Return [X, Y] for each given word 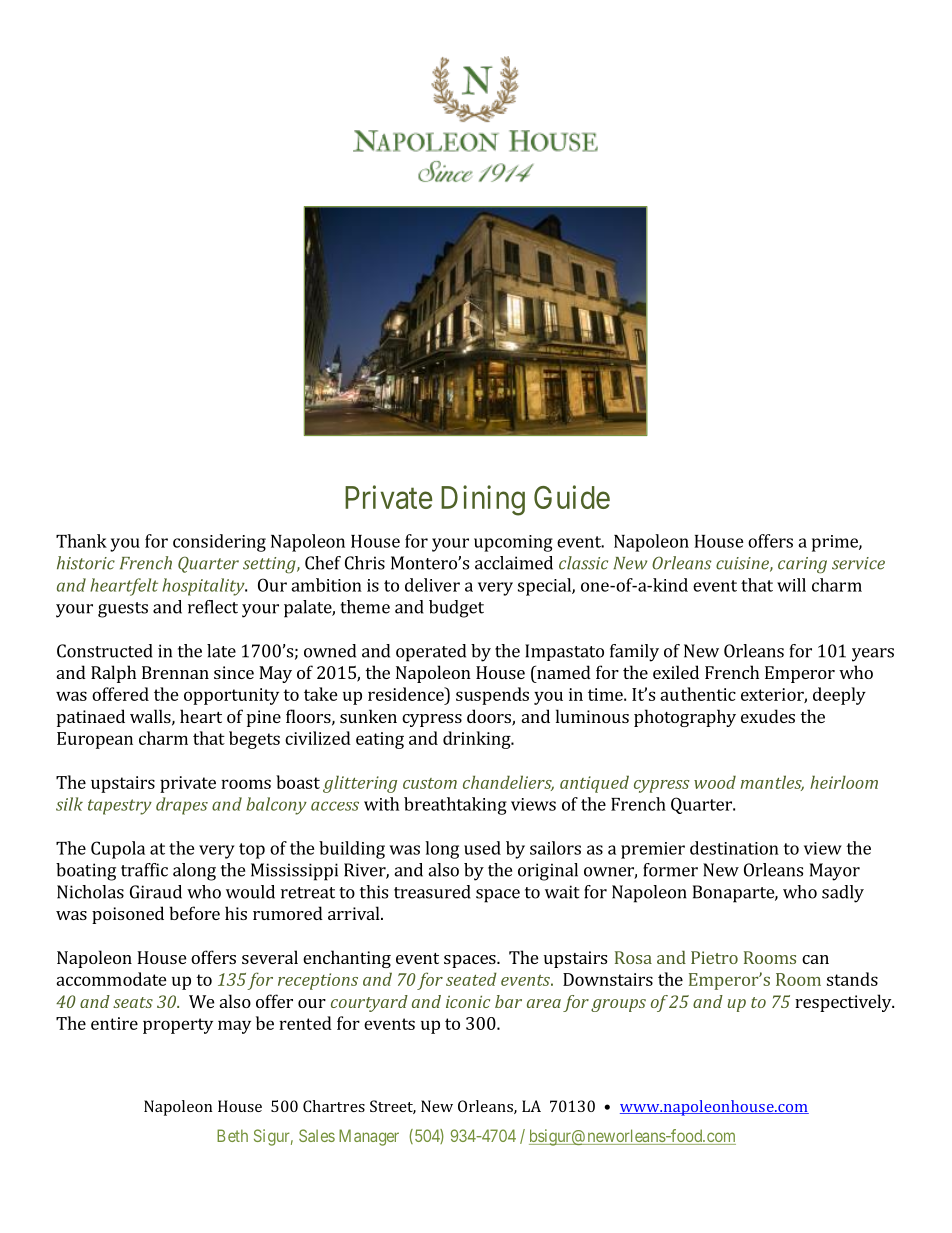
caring [802, 565]
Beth [232, 1135]
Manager [369, 1137]
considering [219, 543]
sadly [843, 894]
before [194, 913]
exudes [768, 716]
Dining [483, 500]
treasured [432, 892]
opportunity [231, 696]
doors [490, 717]
